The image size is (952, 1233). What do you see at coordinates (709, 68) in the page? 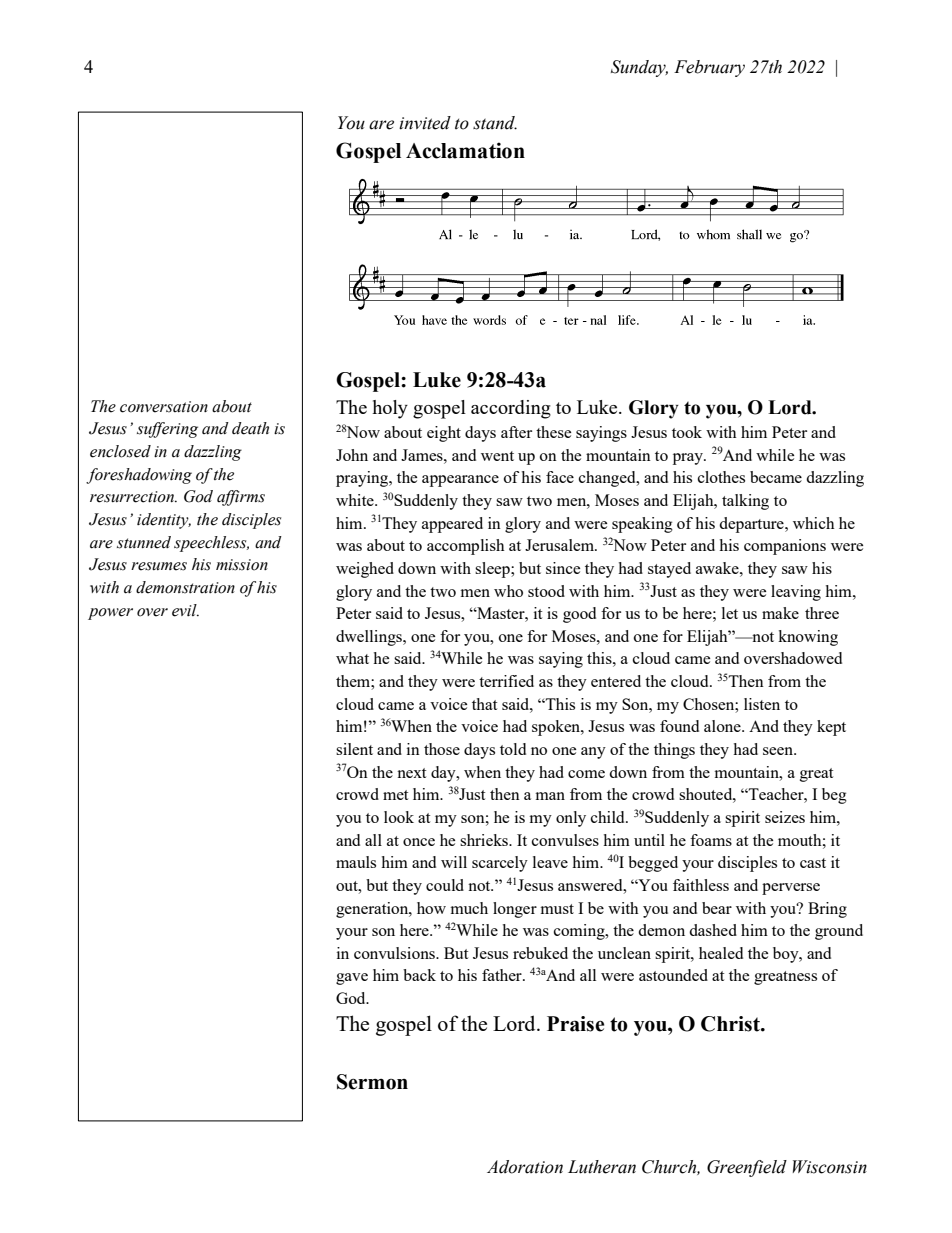
I see `February` at bounding box center [709, 68].
